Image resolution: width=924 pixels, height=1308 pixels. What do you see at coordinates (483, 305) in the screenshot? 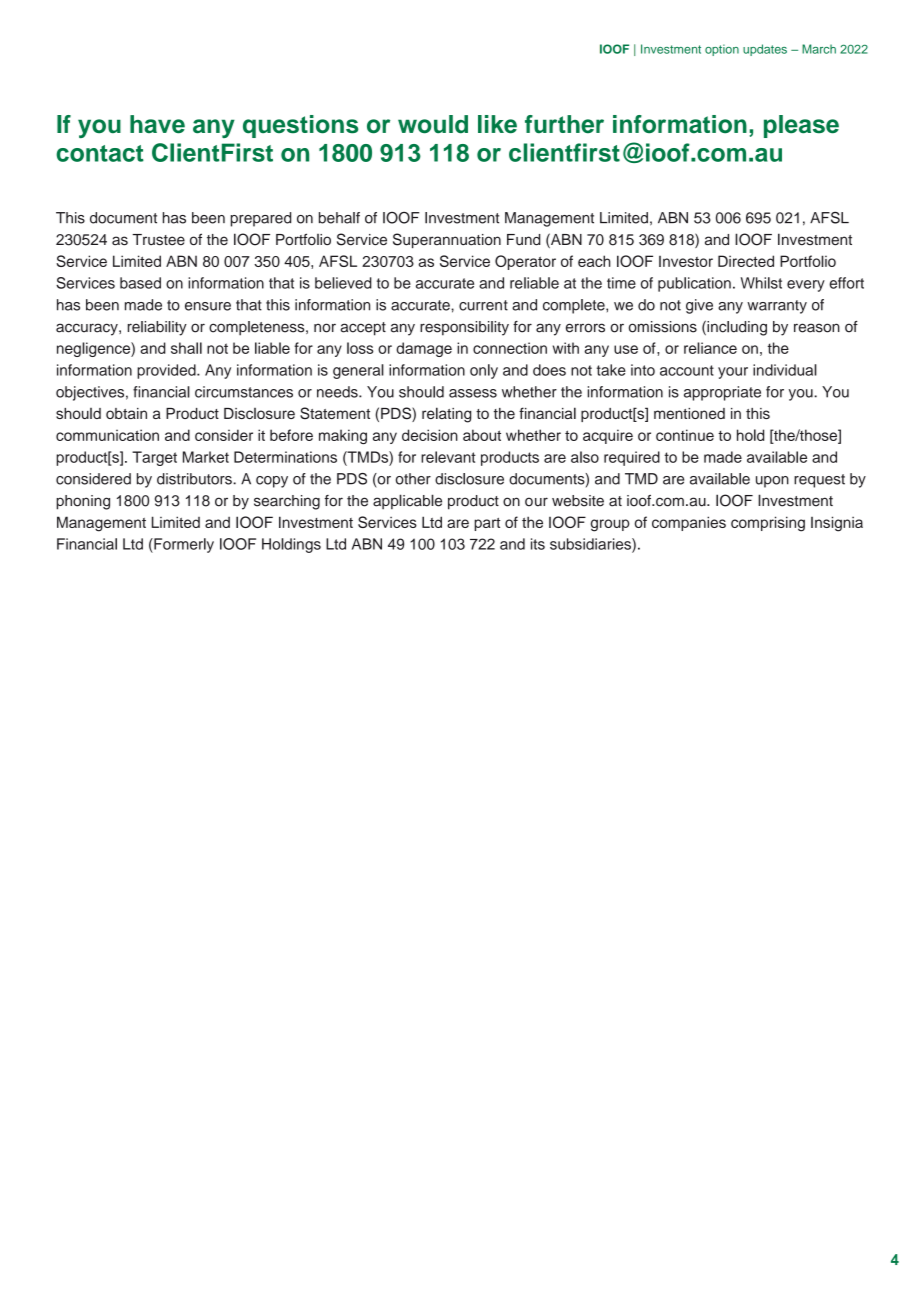
I see `current` at bounding box center [483, 305].
